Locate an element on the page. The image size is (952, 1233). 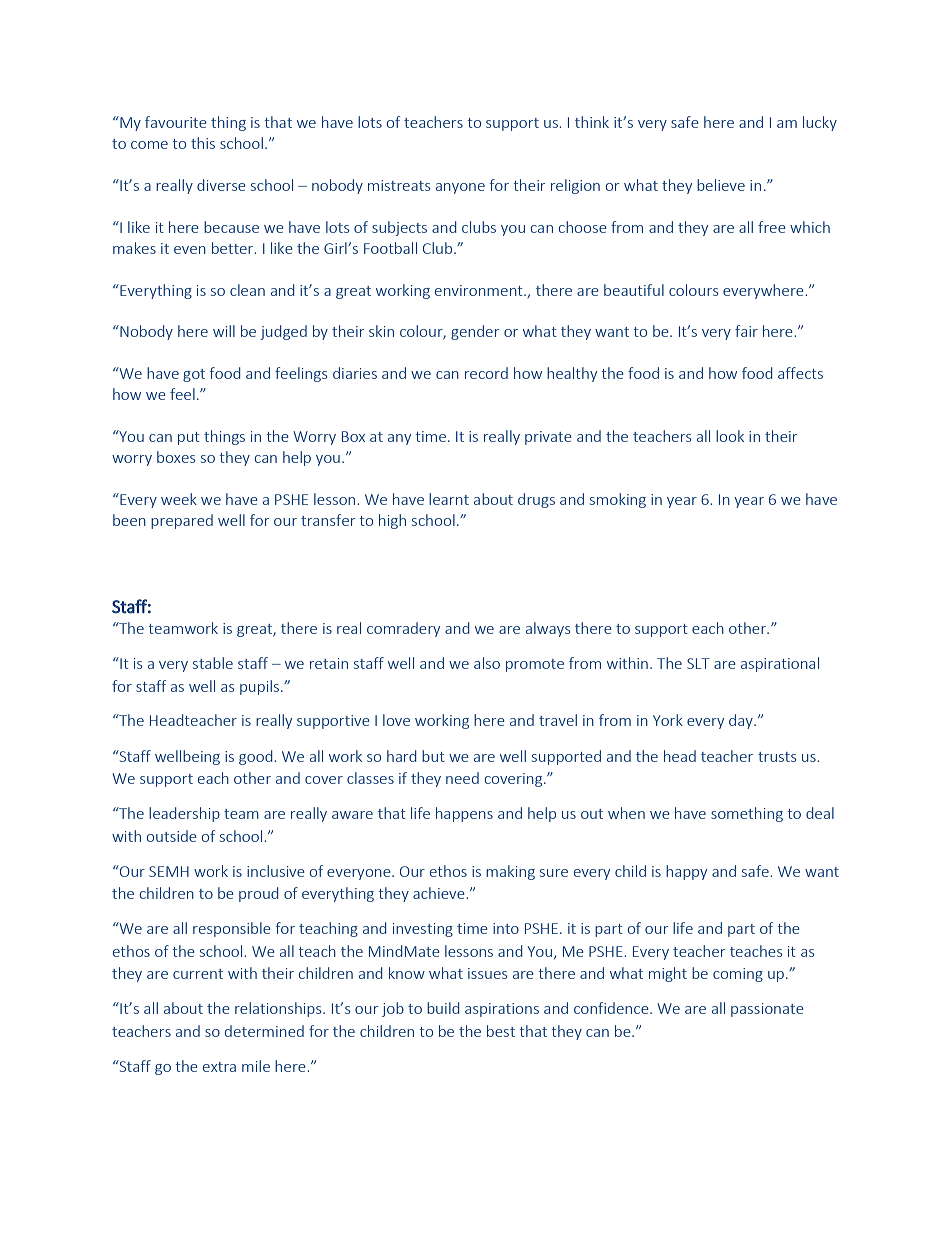
anyone is located at coordinates (460, 188).
